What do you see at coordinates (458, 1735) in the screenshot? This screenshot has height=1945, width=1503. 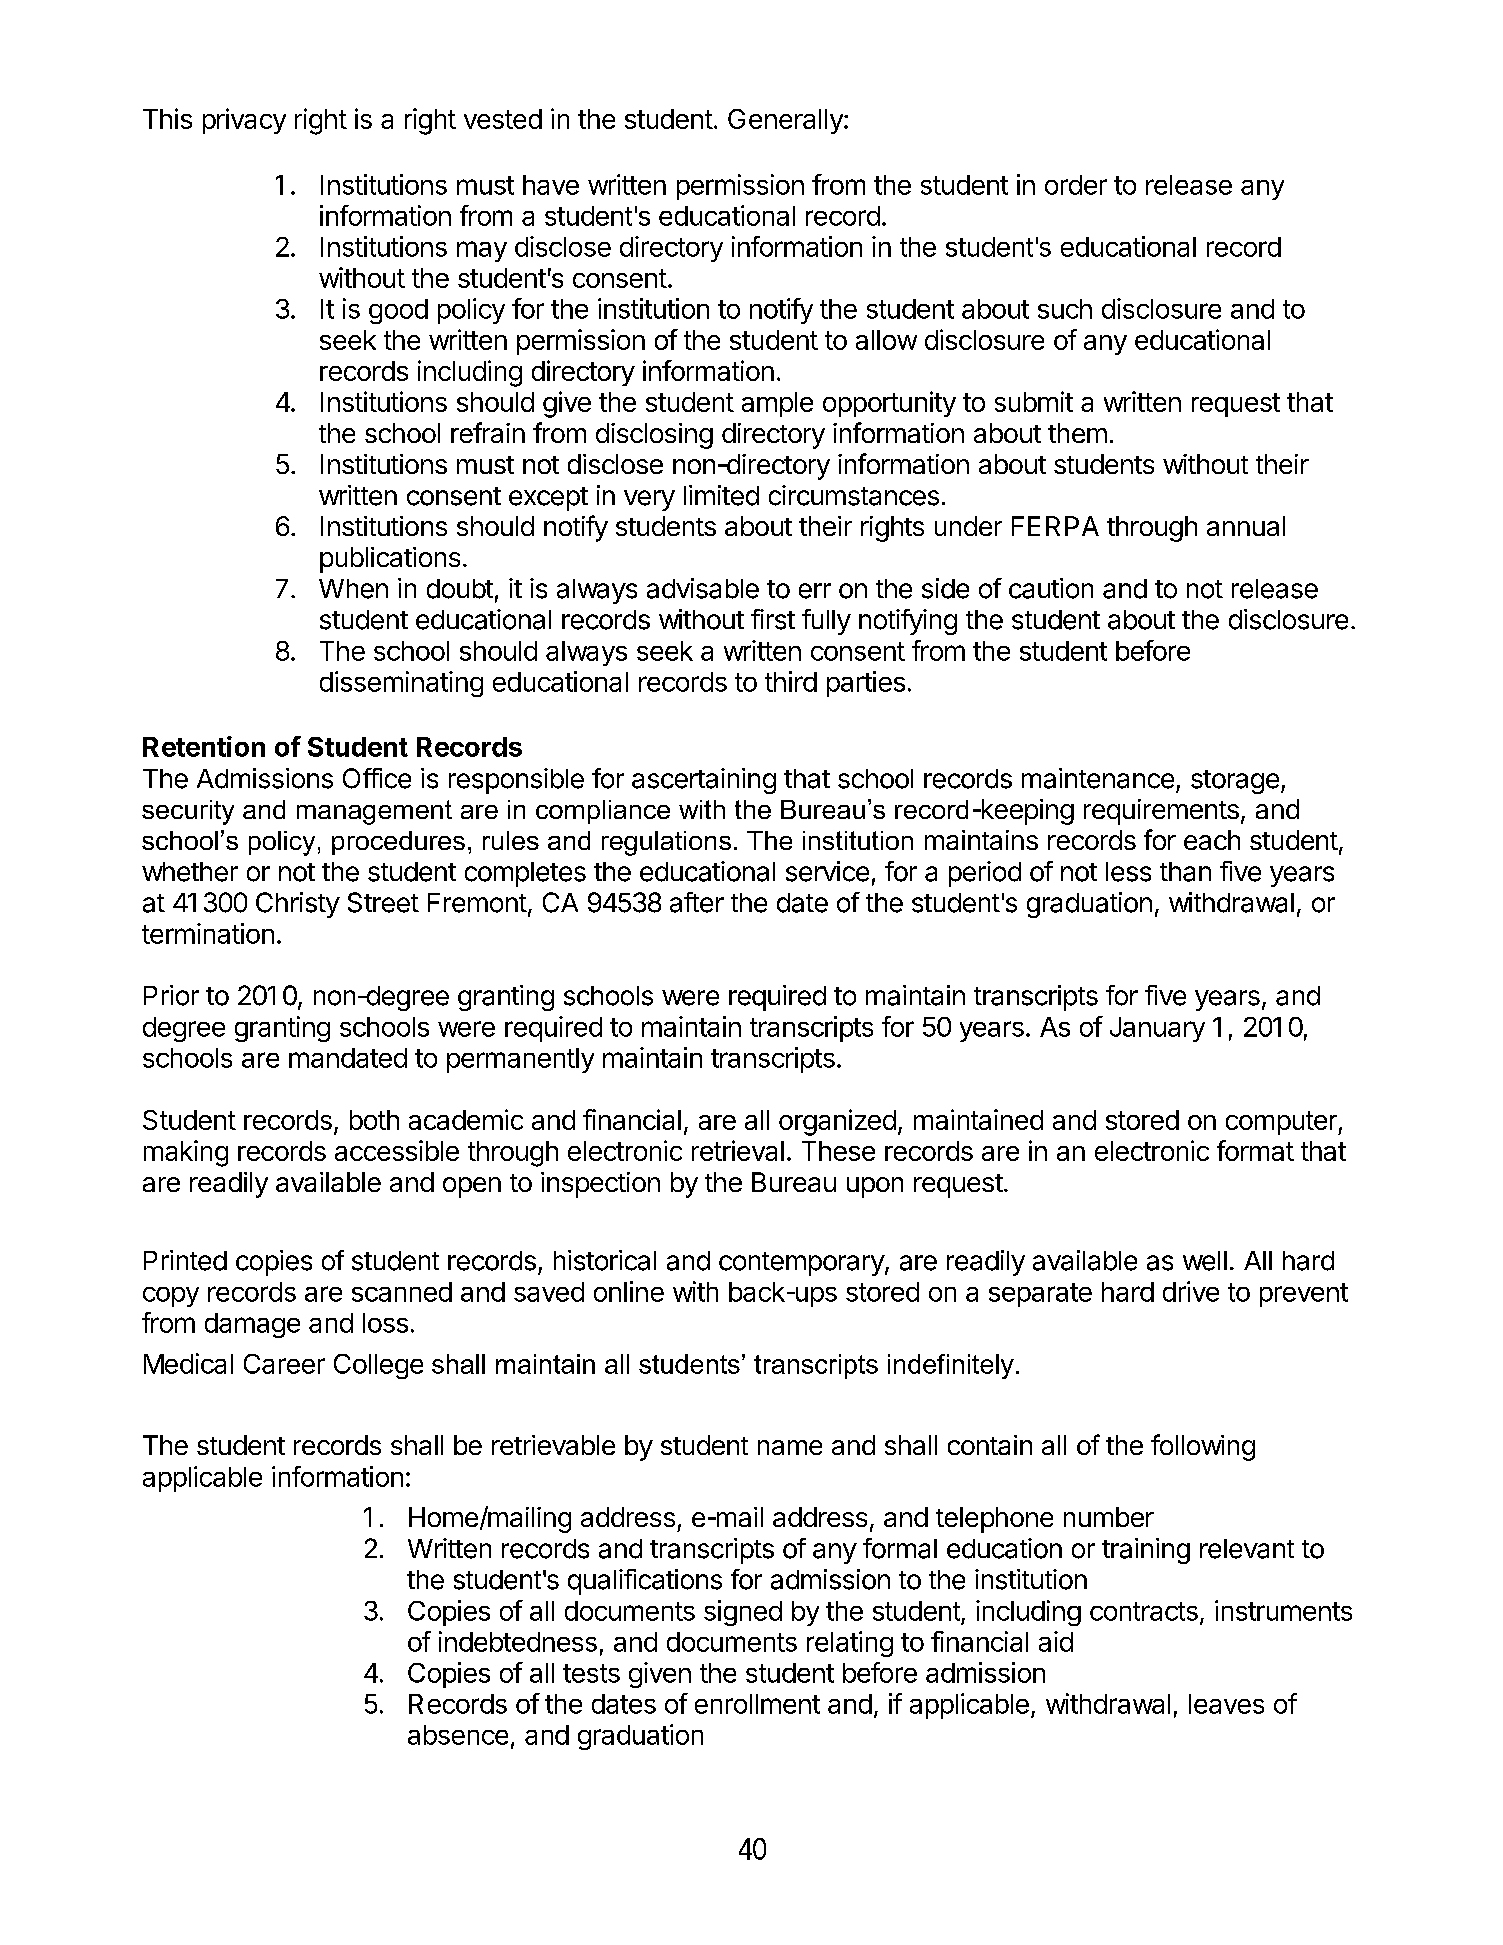 I see `absence` at bounding box center [458, 1735].
